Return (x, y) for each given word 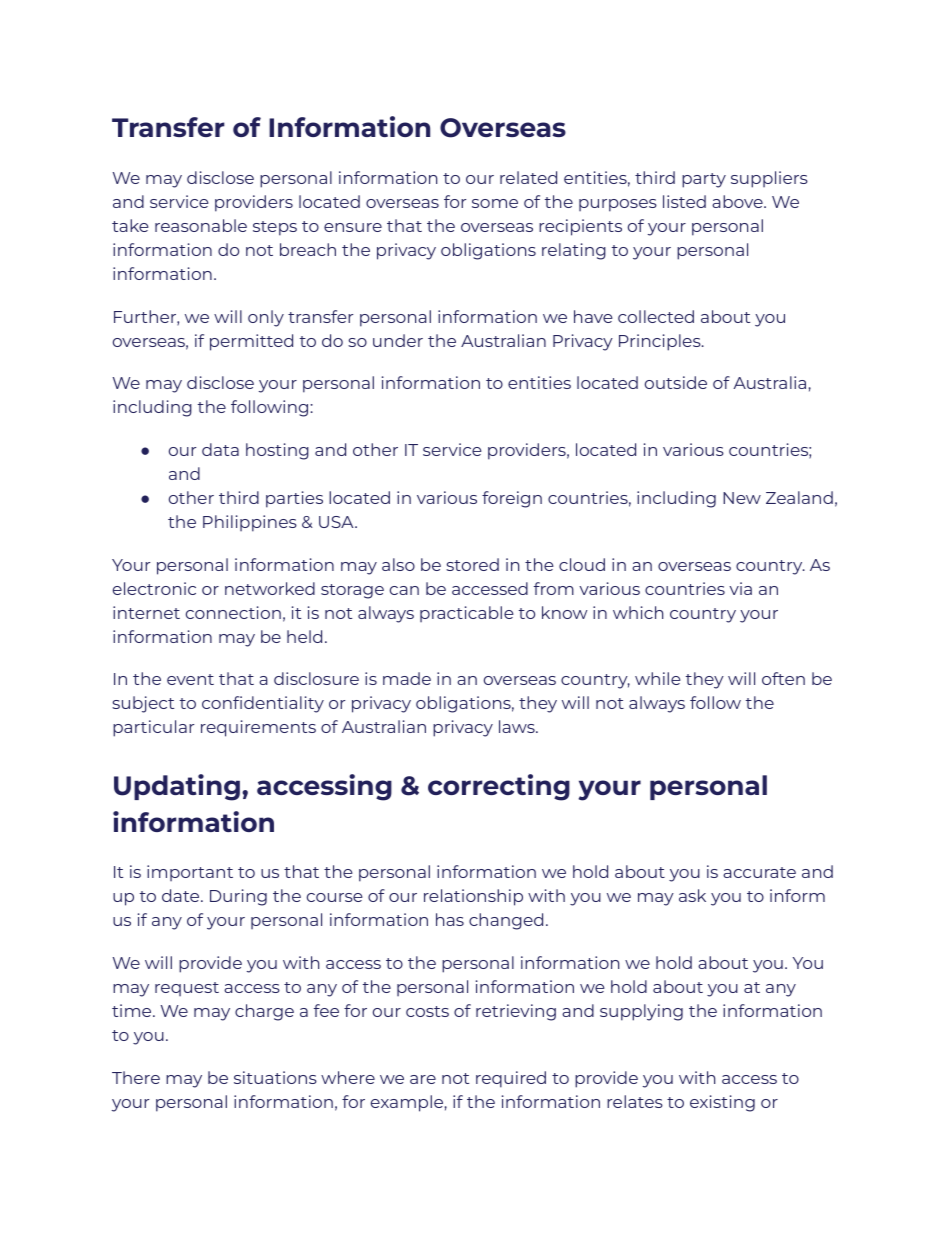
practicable (467, 614)
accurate (759, 872)
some (495, 203)
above (738, 201)
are (423, 1079)
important (190, 873)
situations (275, 1077)
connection (233, 612)
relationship (473, 897)
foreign (512, 499)
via (740, 588)
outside (676, 382)
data (220, 449)
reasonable (201, 225)
